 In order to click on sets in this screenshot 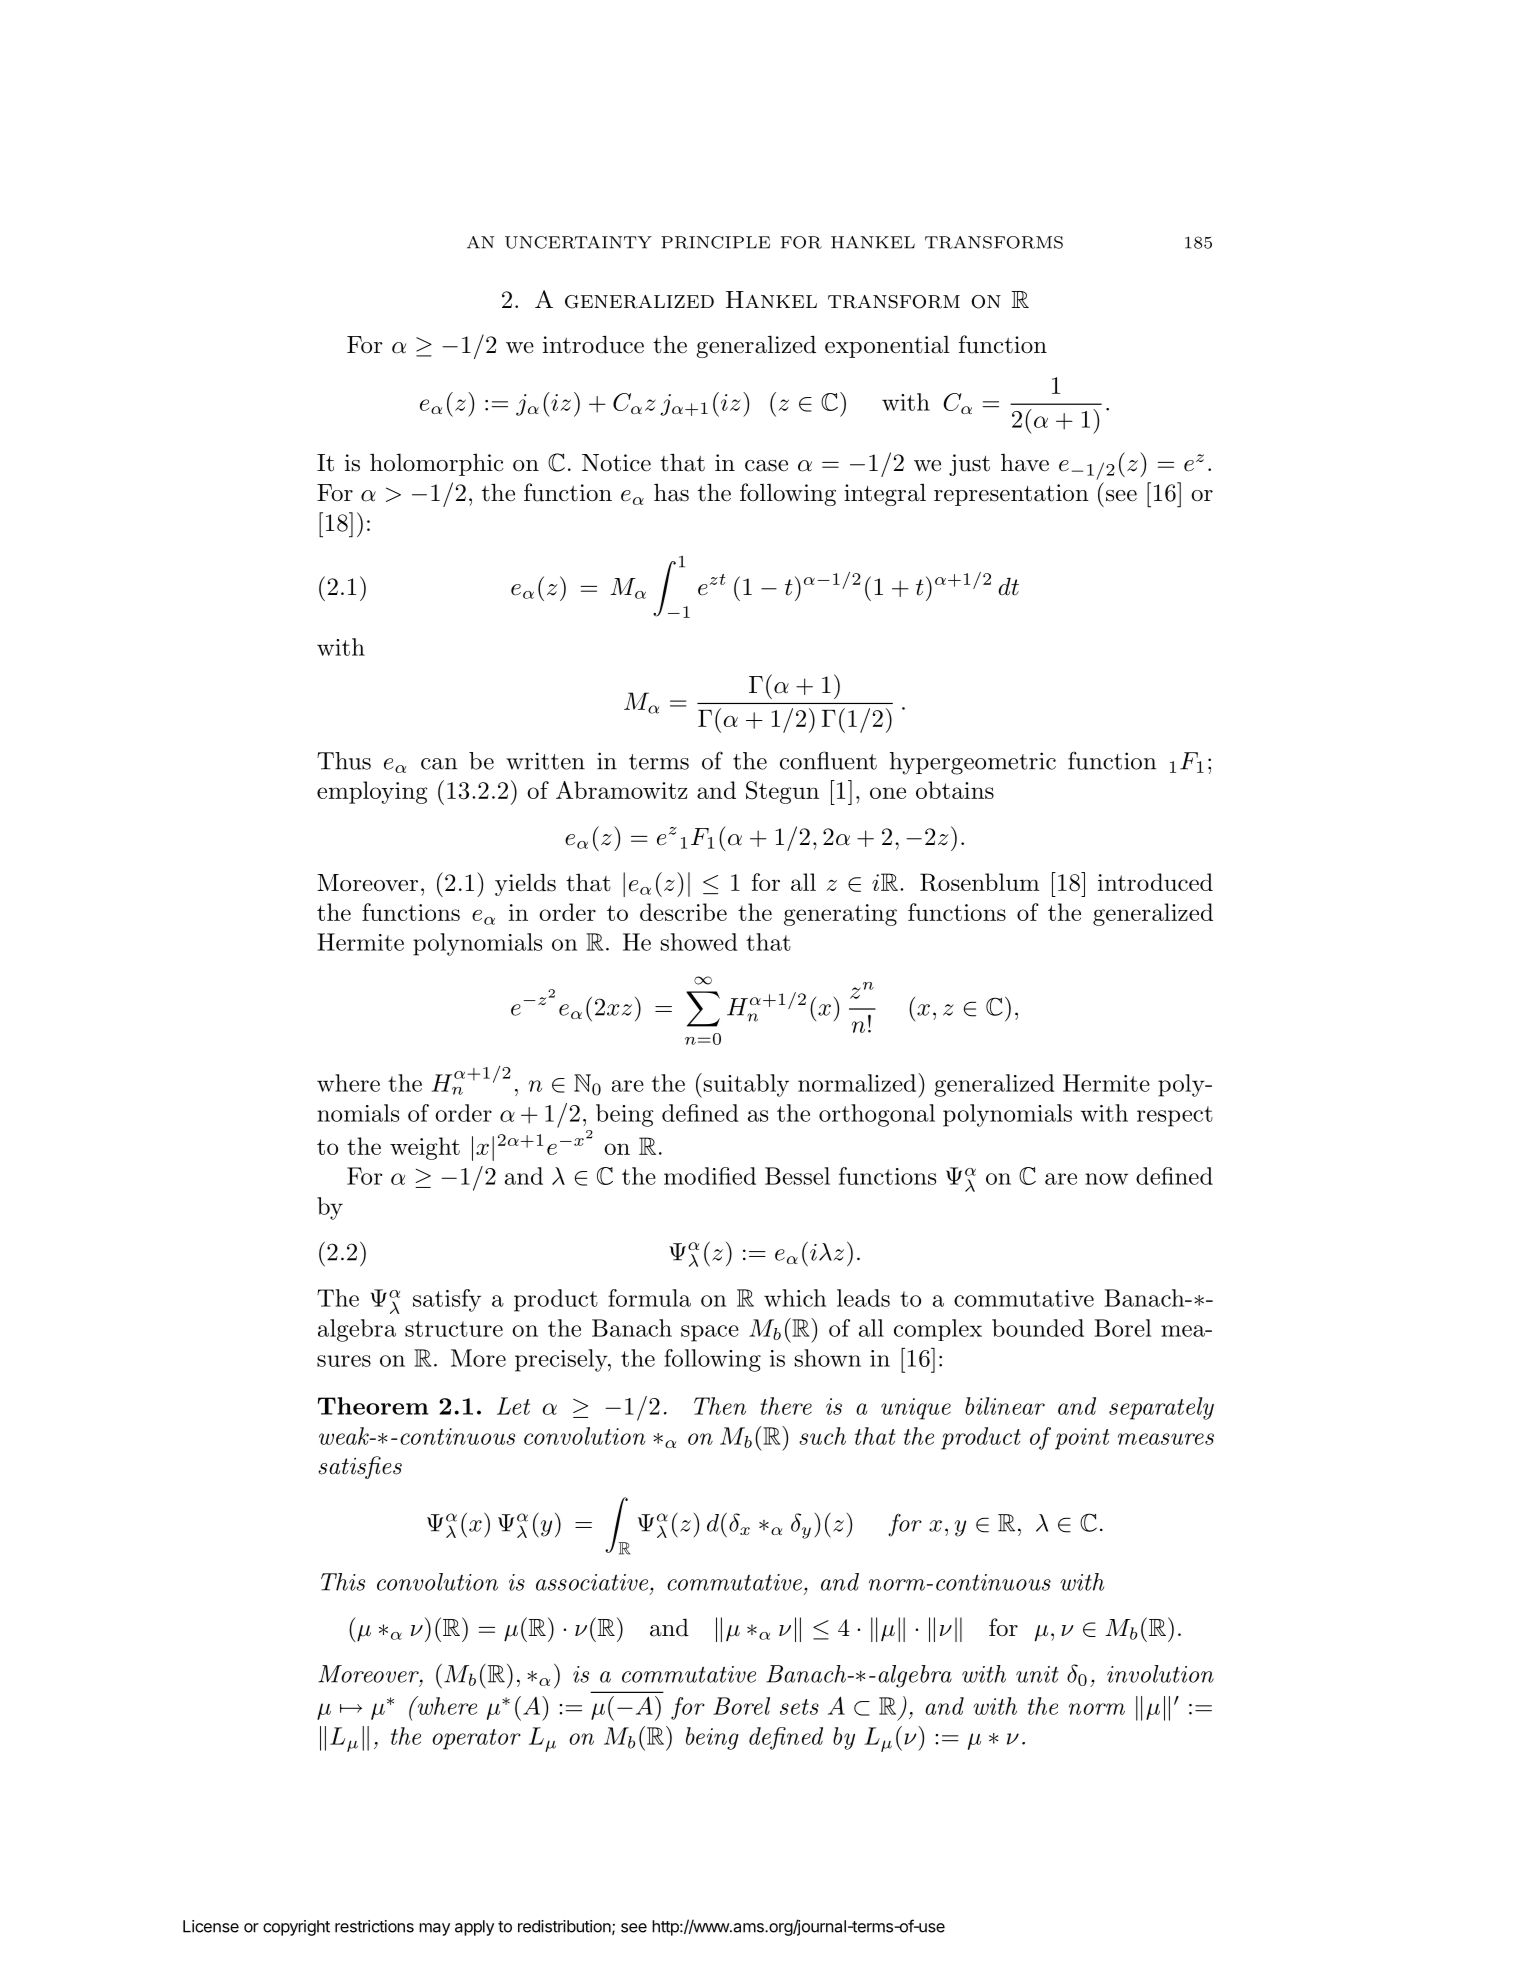, I will do `click(799, 1707)`.
